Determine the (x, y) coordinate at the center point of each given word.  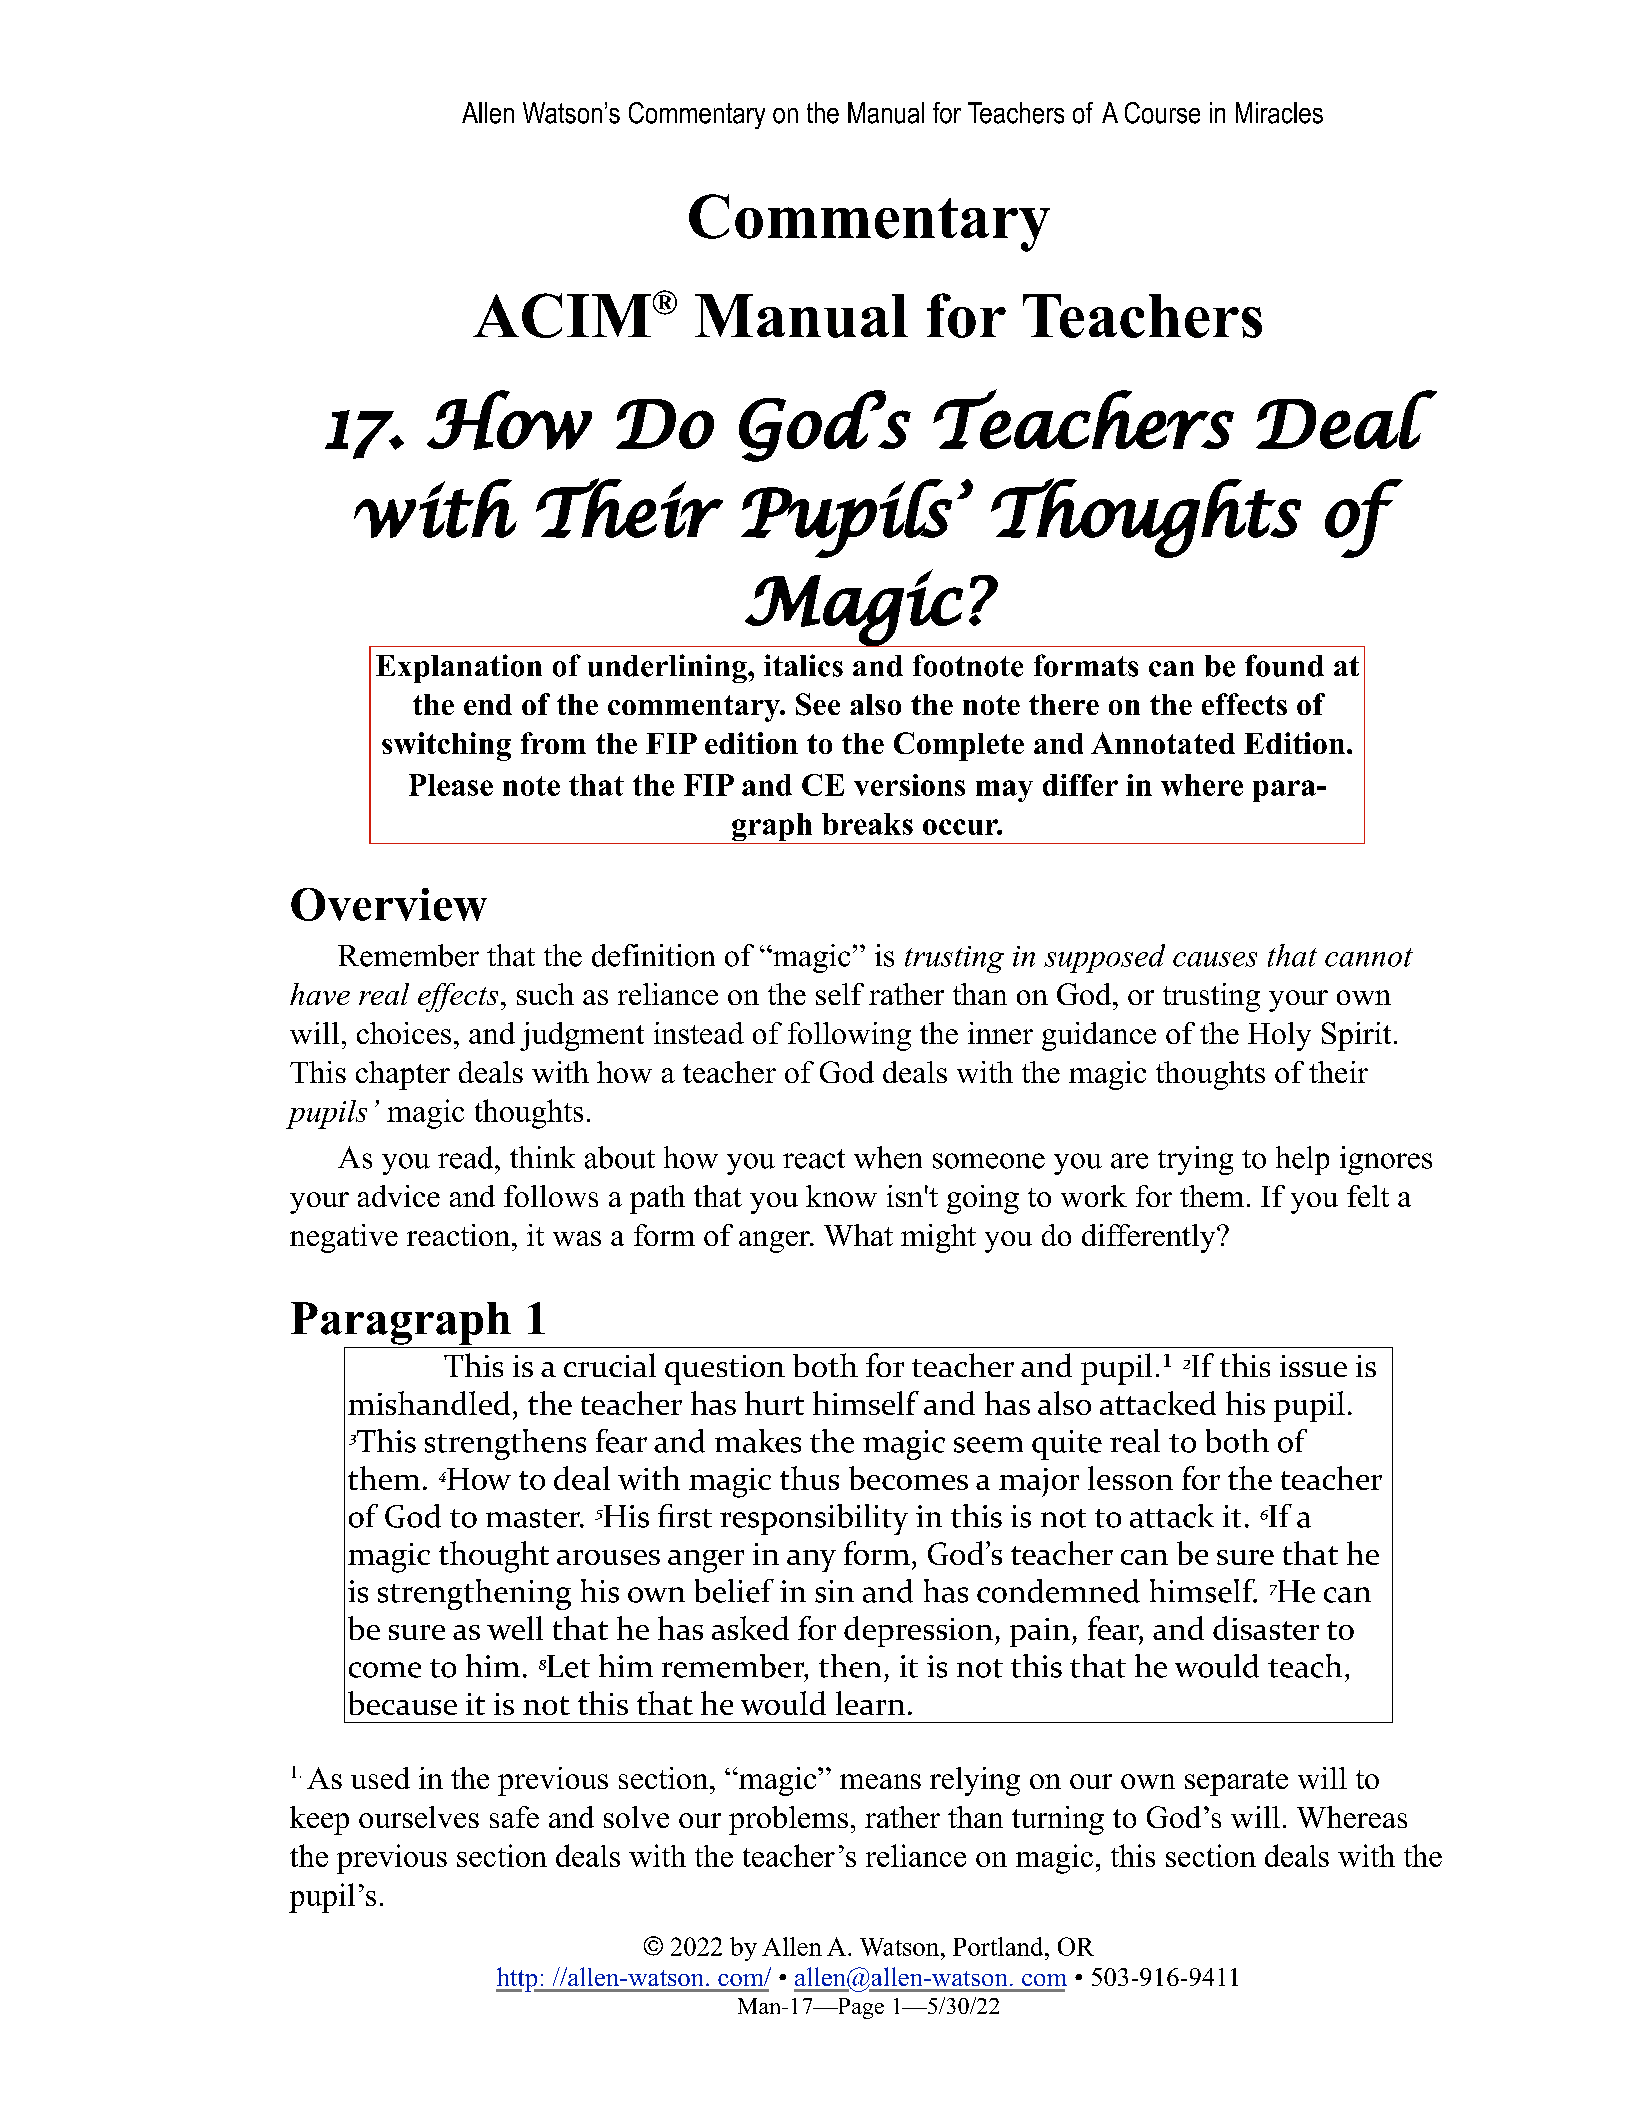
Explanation (459, 668)
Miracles (1279, 113)
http (518, 1979)
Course (1162, 113)
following (849, 1036)
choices (404, 1033)
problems (788, 1820)
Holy (1279, 1036)
